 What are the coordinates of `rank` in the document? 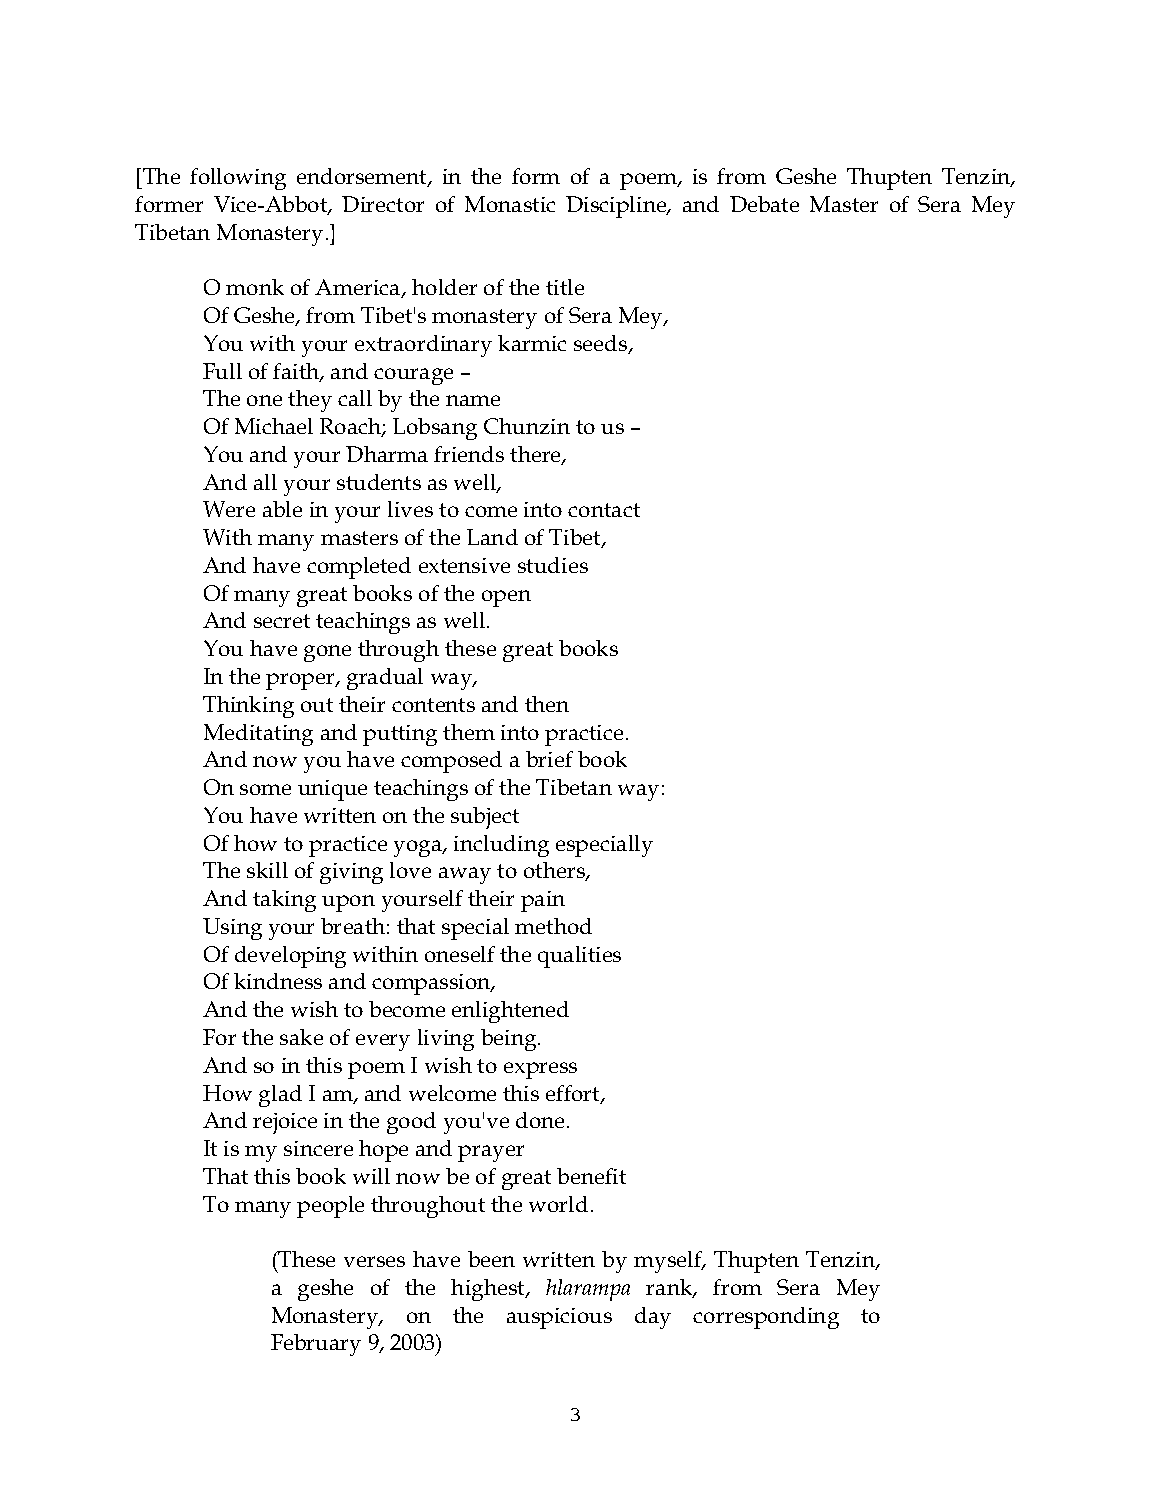 It's located at (670, 1288).
